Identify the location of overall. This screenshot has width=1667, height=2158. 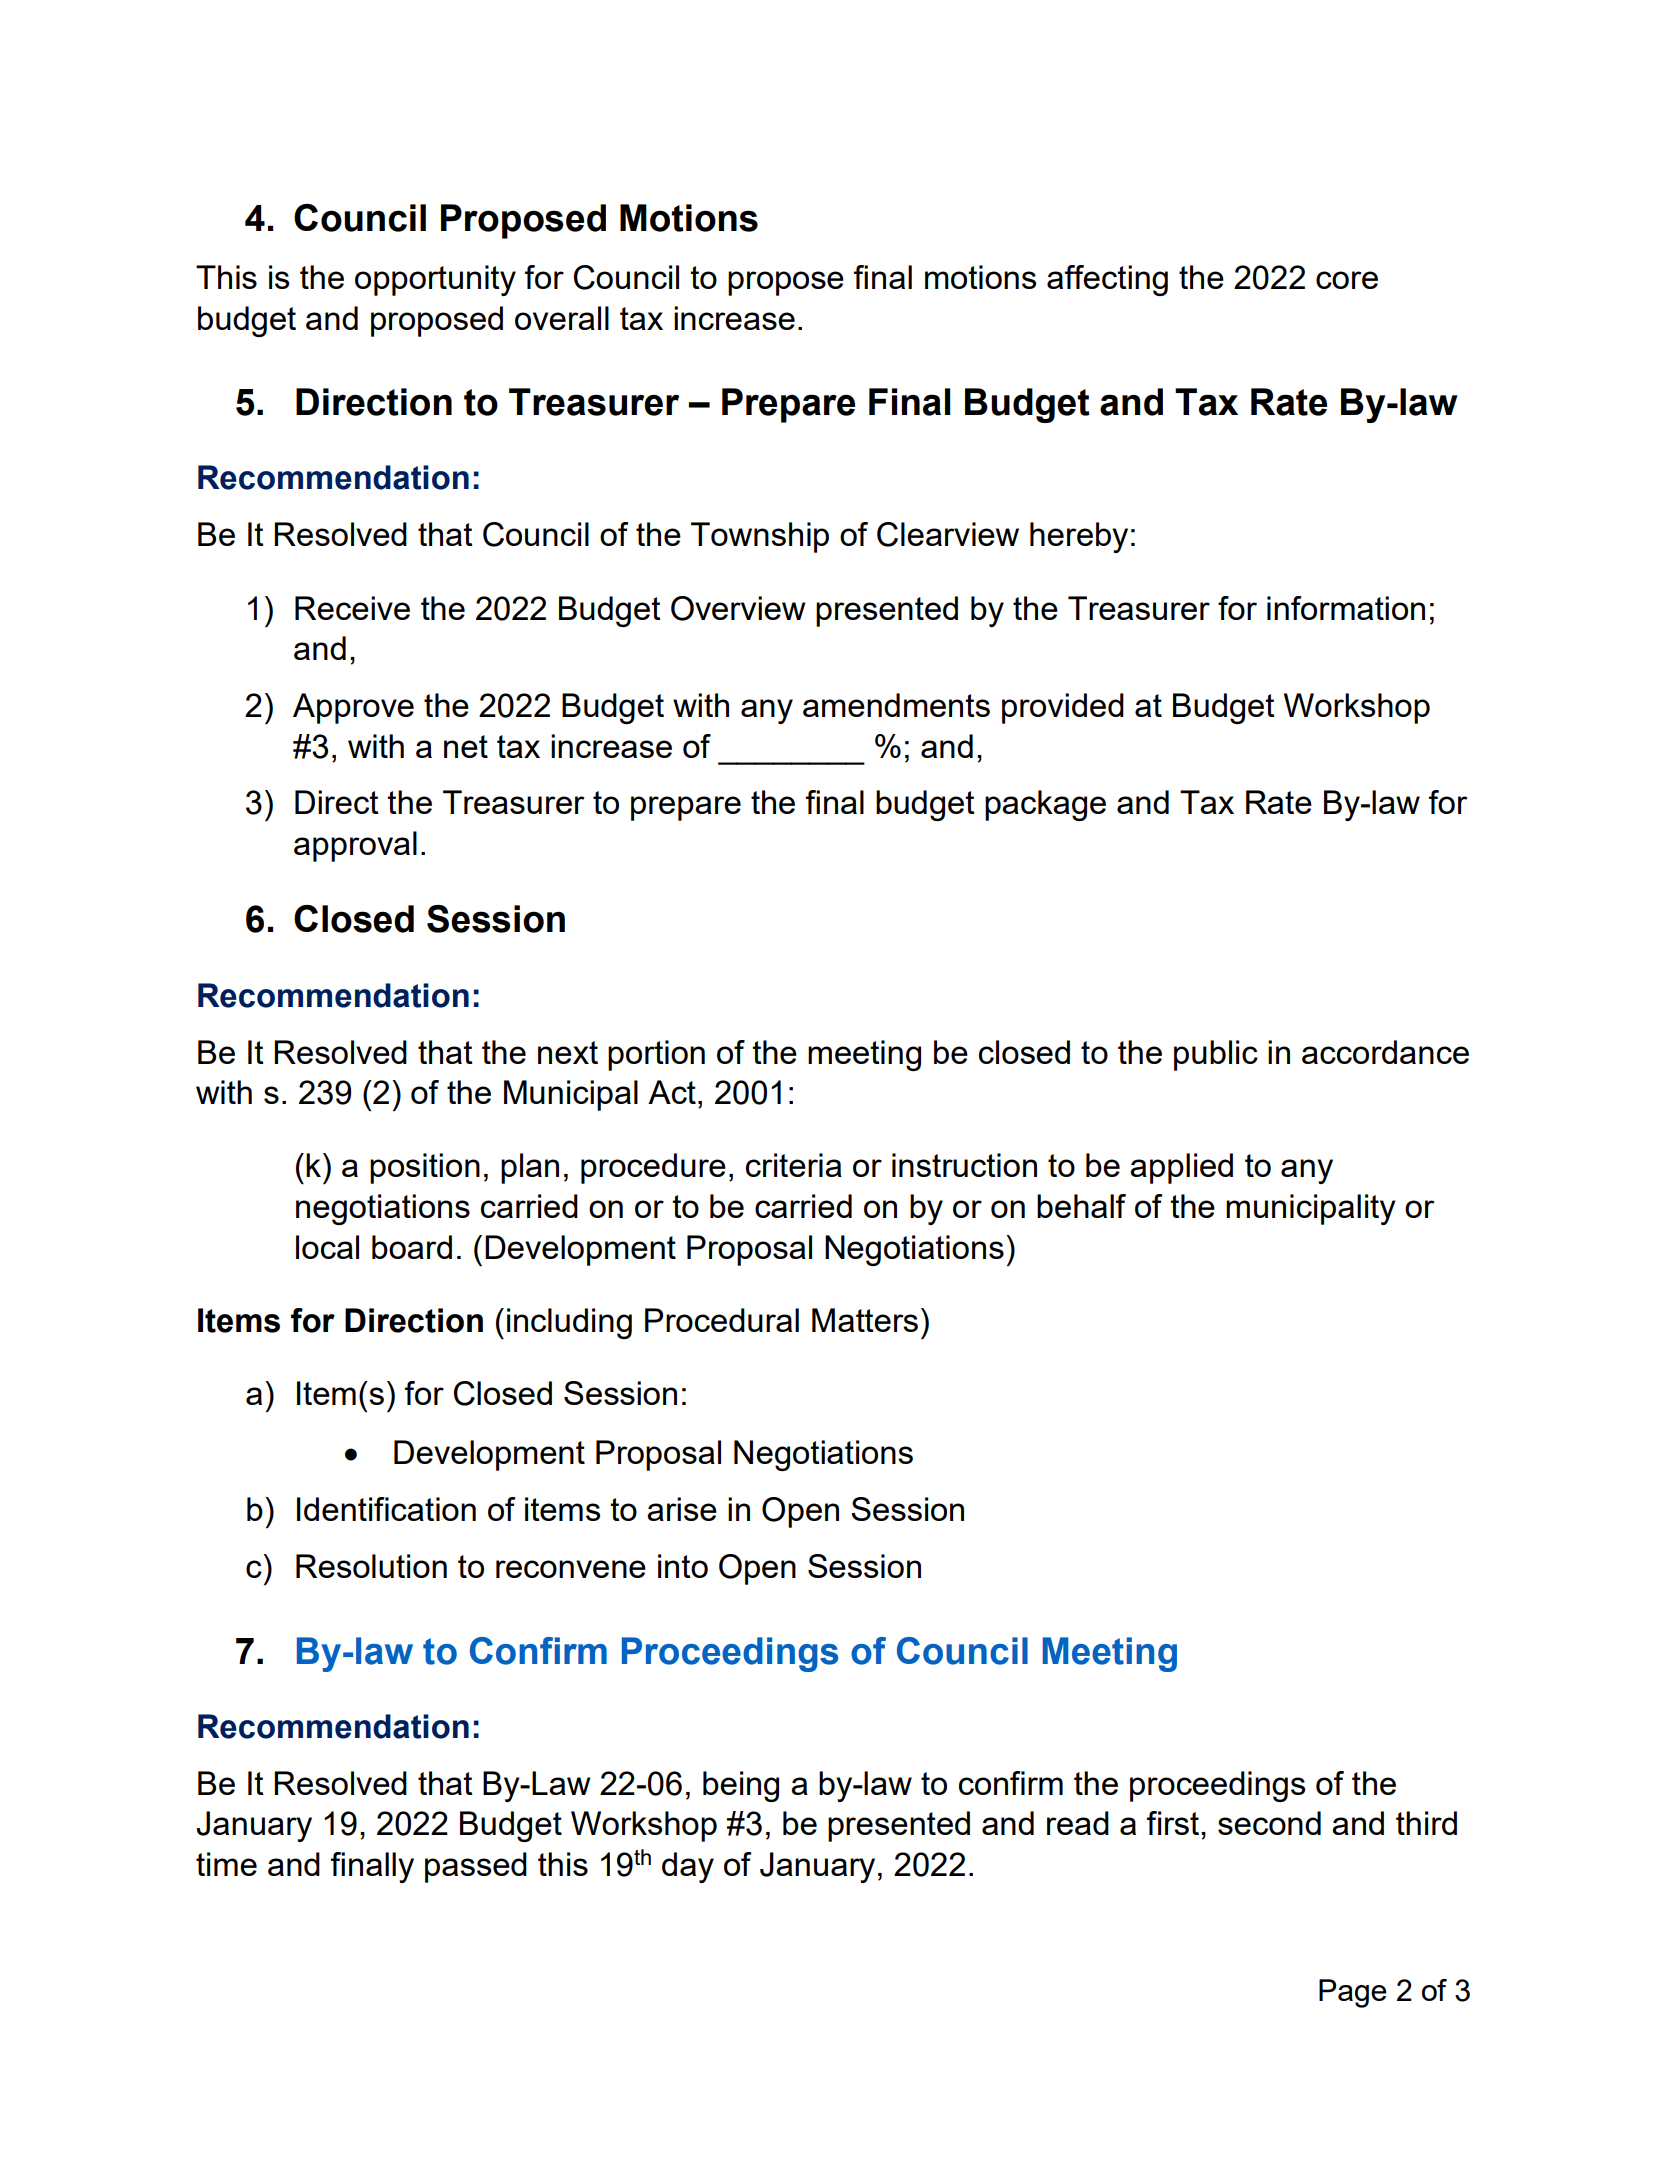
(562, 318).
